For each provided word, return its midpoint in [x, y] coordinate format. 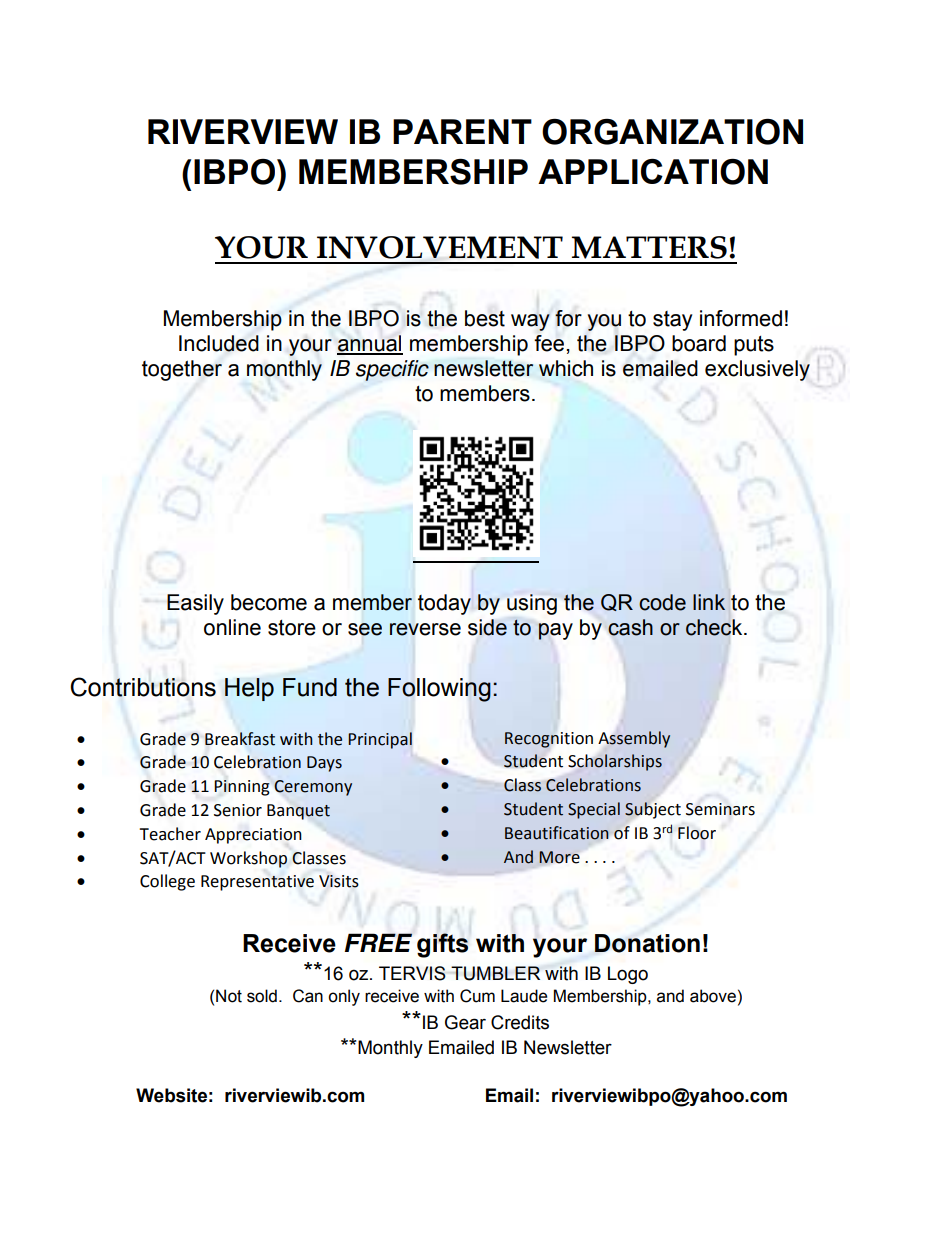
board [699, 343]
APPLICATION [653, 172]
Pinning [242, 788]
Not [229, 996]
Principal [380, 740]
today [444, 604]
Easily [195, 604]
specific [392, 370]
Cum [477, 996]
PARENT [462, 131]
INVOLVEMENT [440, 247]
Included [219, 343]
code [662, 602]
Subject [653, 810]
